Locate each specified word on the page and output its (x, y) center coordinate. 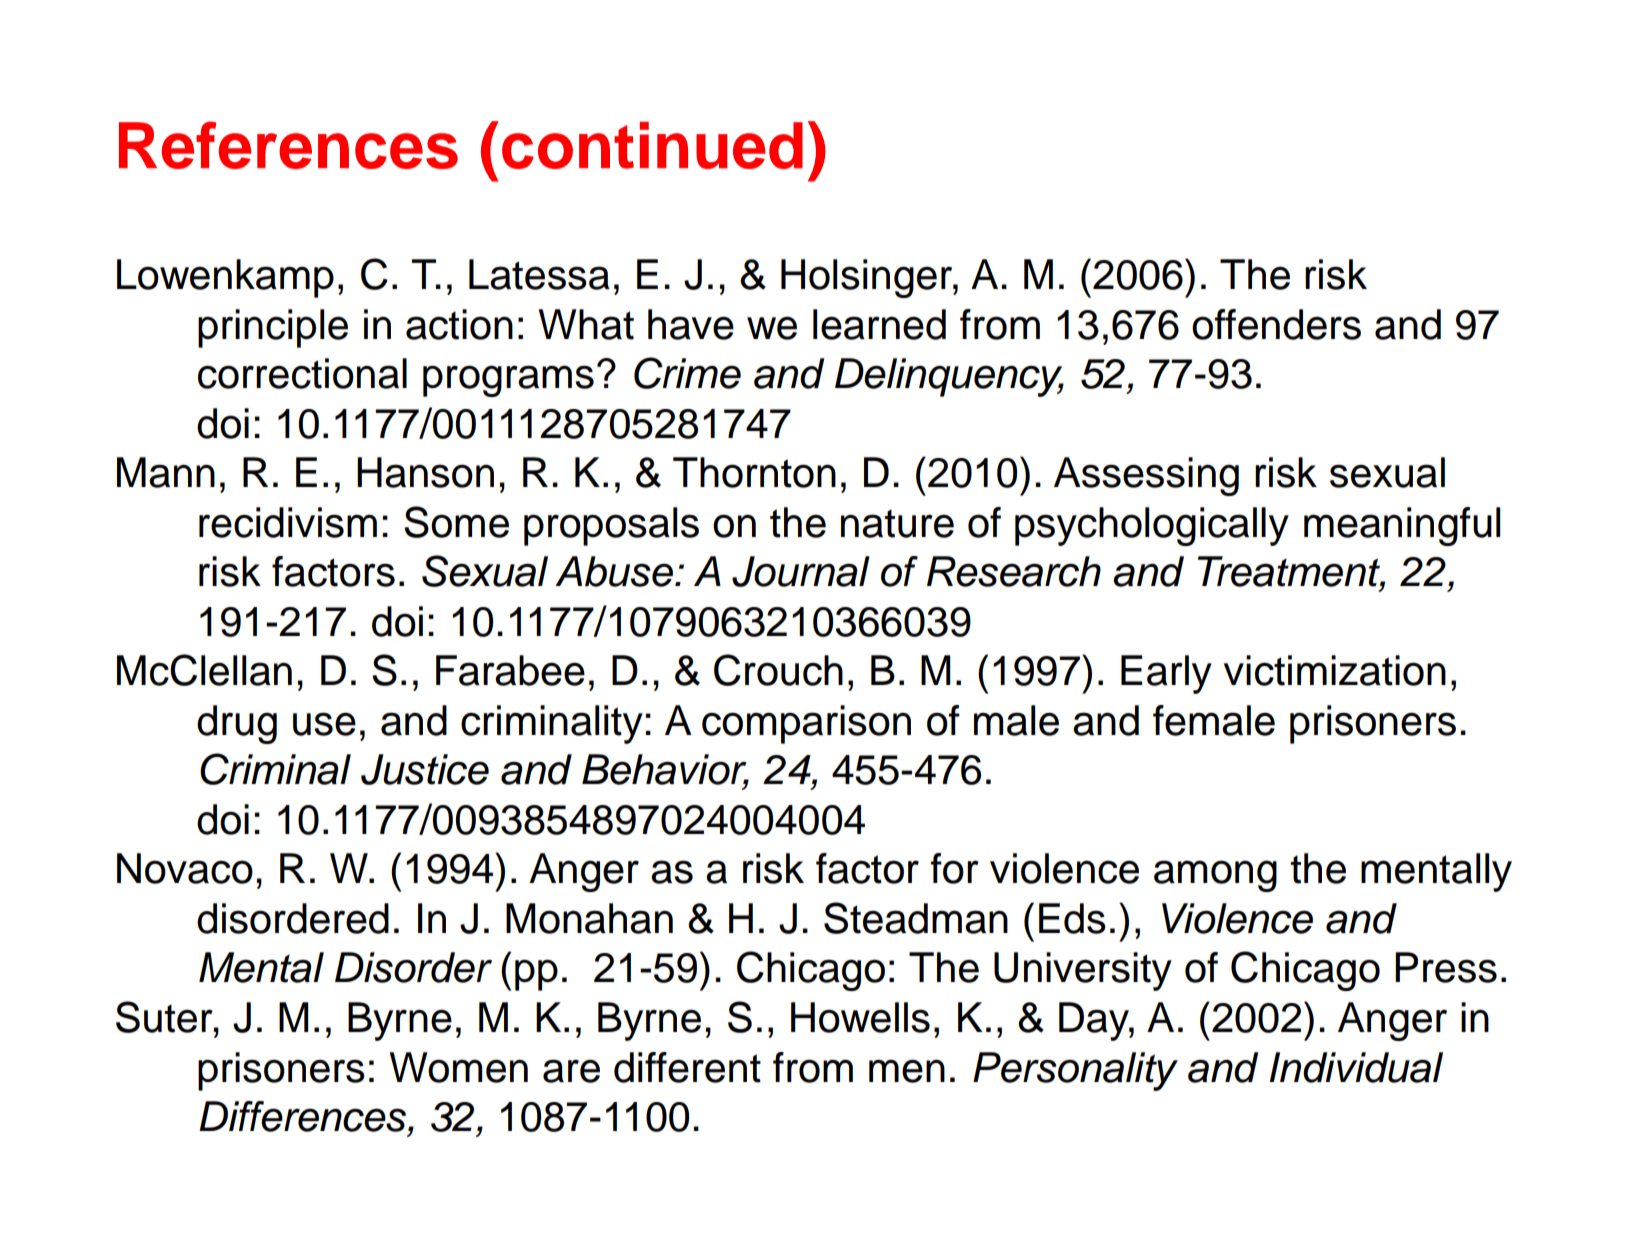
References (288, 145)
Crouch (778, 670)
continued (652, 145)
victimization (1335, 670)
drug (237, 724)
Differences (304, 1116)
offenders (1276, 324)
